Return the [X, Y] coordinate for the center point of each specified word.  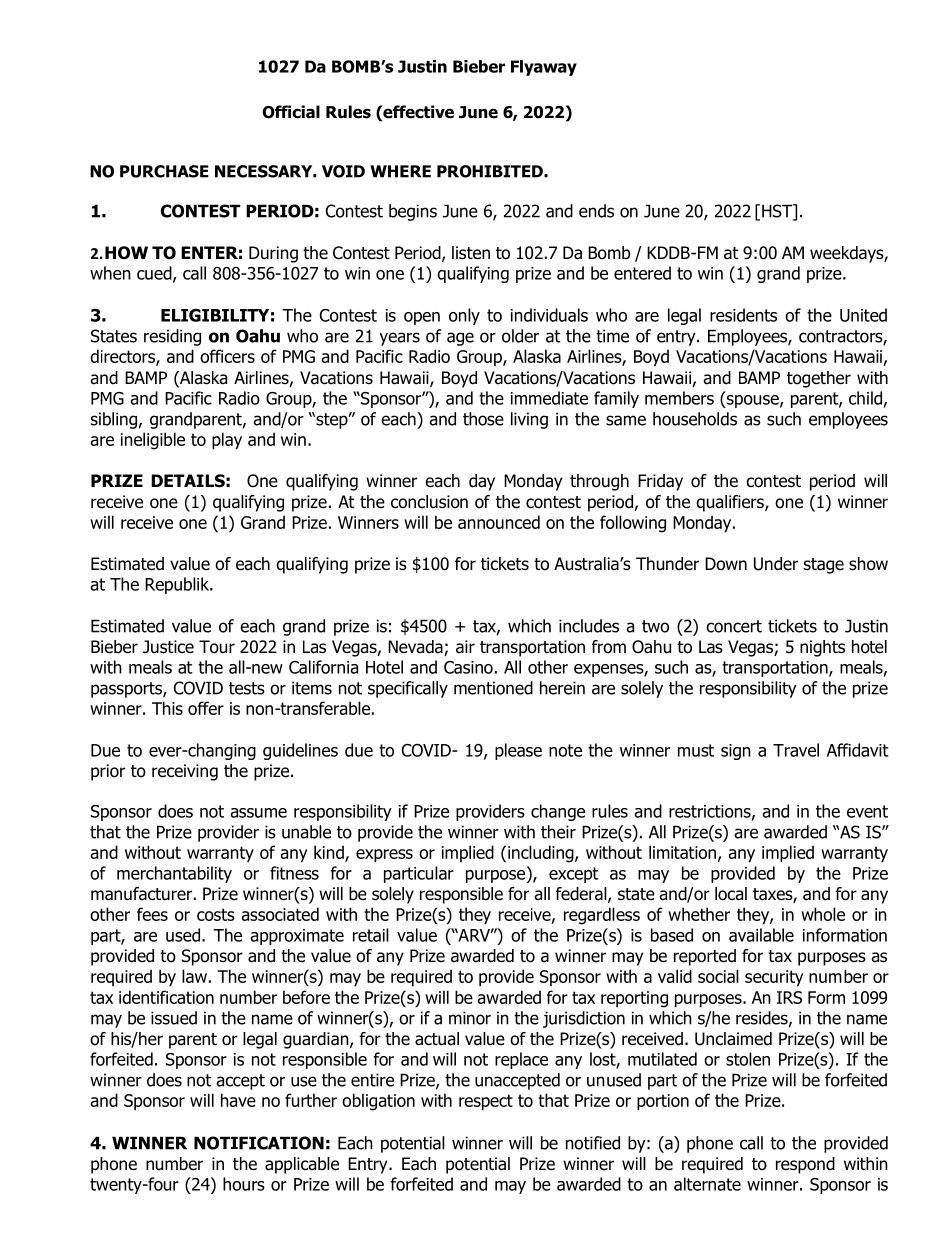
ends [596, 211]
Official [291, 112]
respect [486, 1102]
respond [805, 1165]
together [819, 379]
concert [734, 626]
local [731, 894]
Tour [217, 647]
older [520, 336]
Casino [468, 667]
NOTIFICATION [259, 1143]
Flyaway [544, 68]
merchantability [174, 874]
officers [227, 356]
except [574, 875]
